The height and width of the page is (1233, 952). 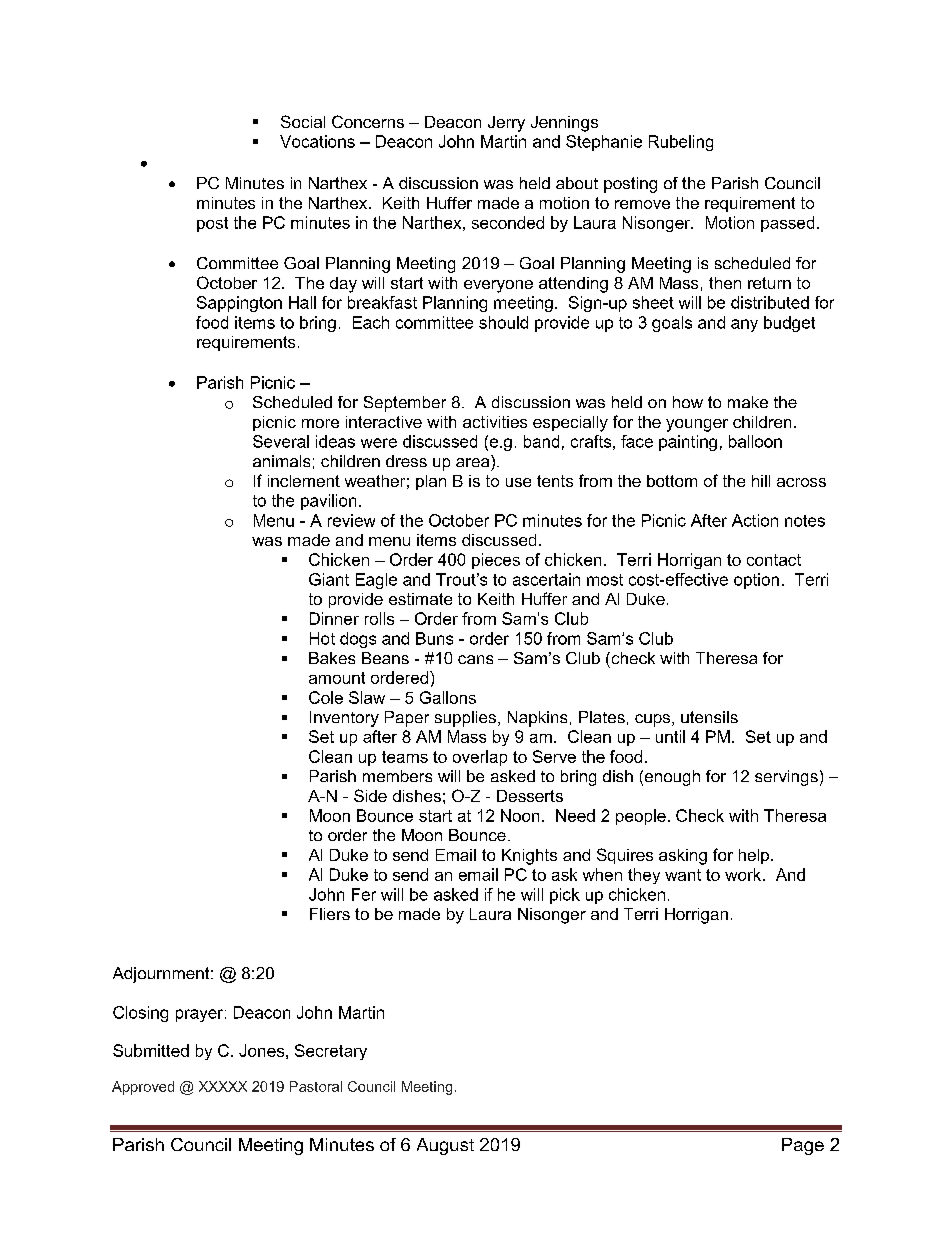 I want to click on XXXXX, so click(x=223, y=1086).
